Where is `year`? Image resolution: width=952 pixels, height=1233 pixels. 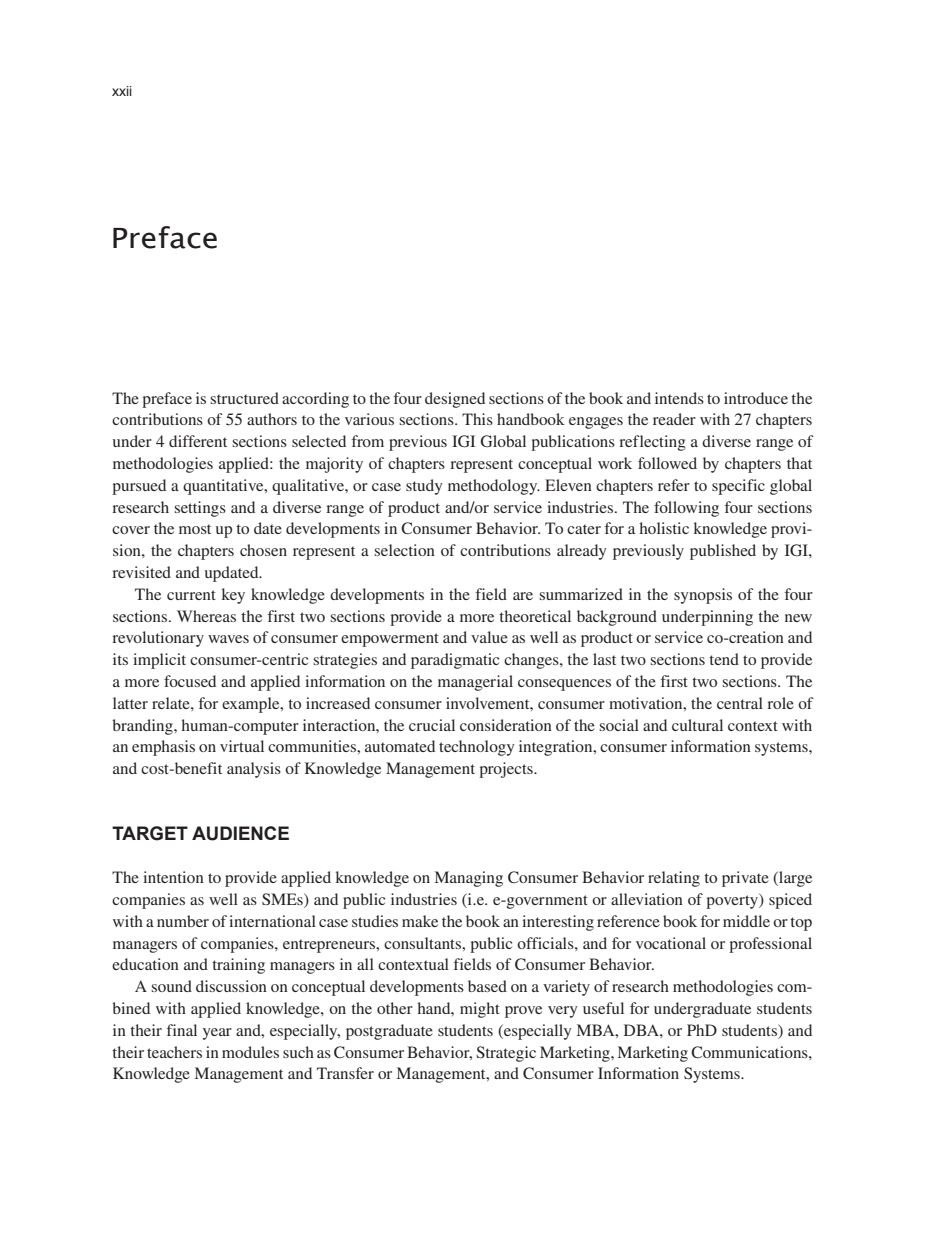
year is located at coordinates (217, 1034).
